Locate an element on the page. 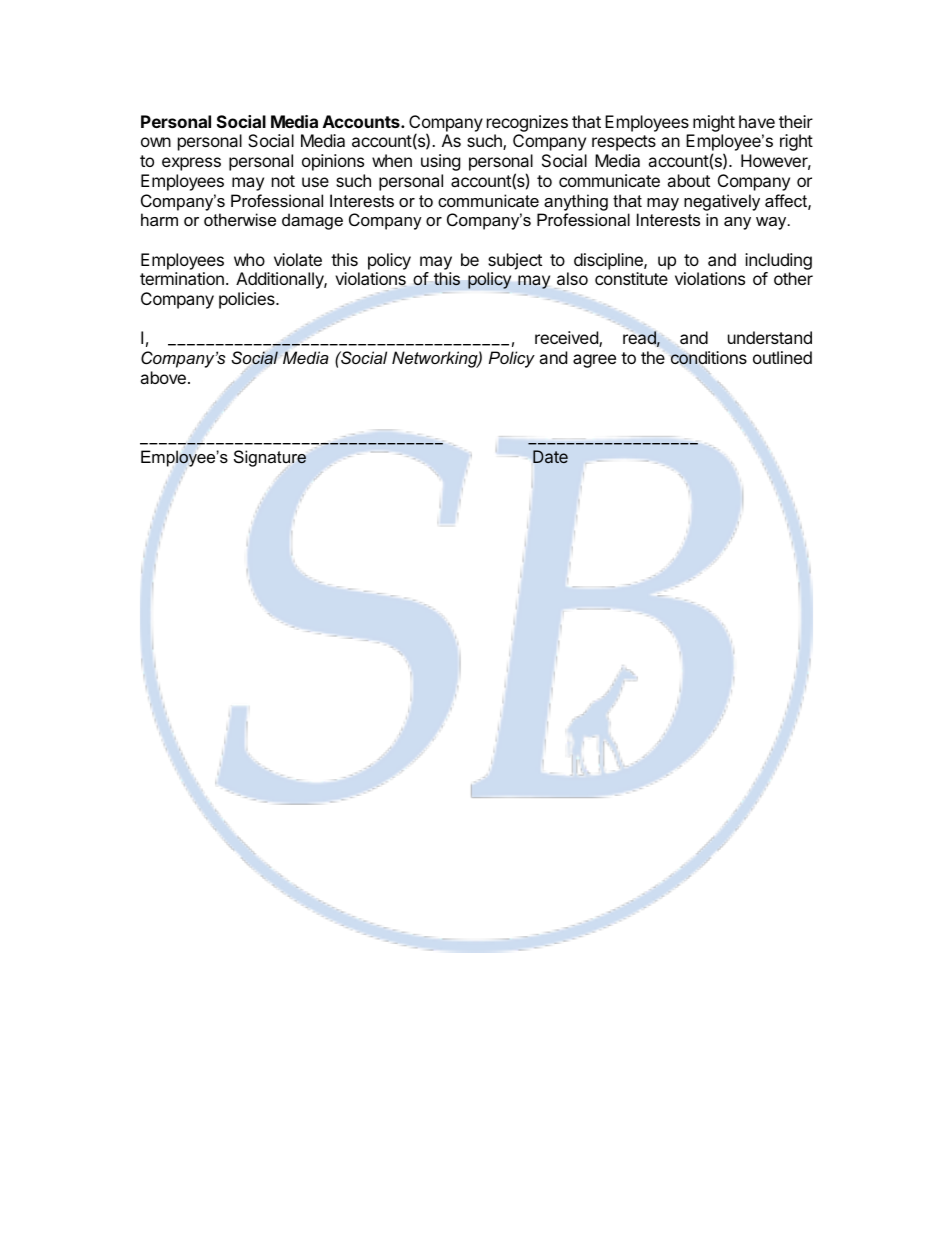  own is located at coordinates (156, 142).
